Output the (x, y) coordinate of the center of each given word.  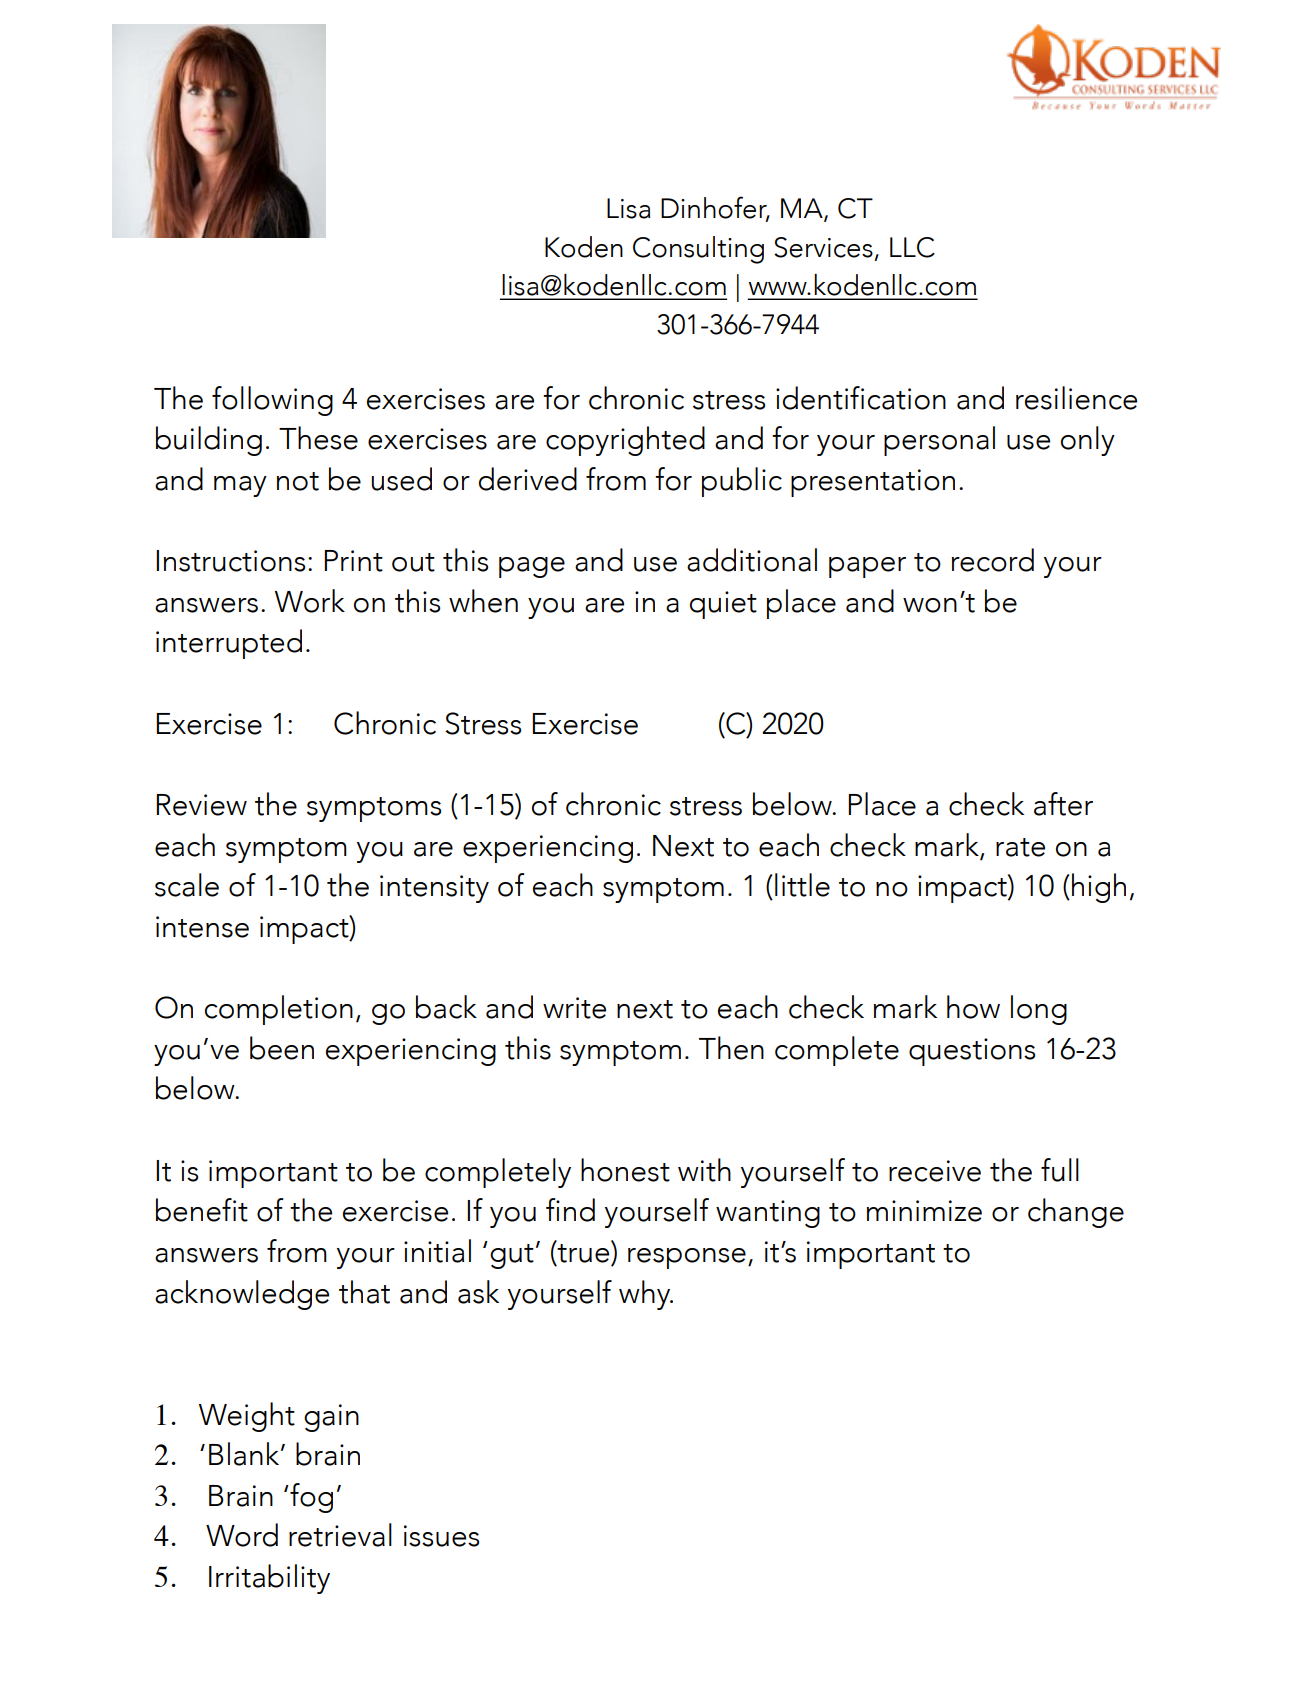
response (687, 1258)
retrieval (340, 1535)
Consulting (698, 250)
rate (1020, 847)
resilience (1076, 398)
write (574, 1008)
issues (441, 1536)
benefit (202, 1210)
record (993, 560)
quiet (723, 605)
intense (202, 927)
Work (310, 601)
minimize (924, 1211)
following (272, 401)
